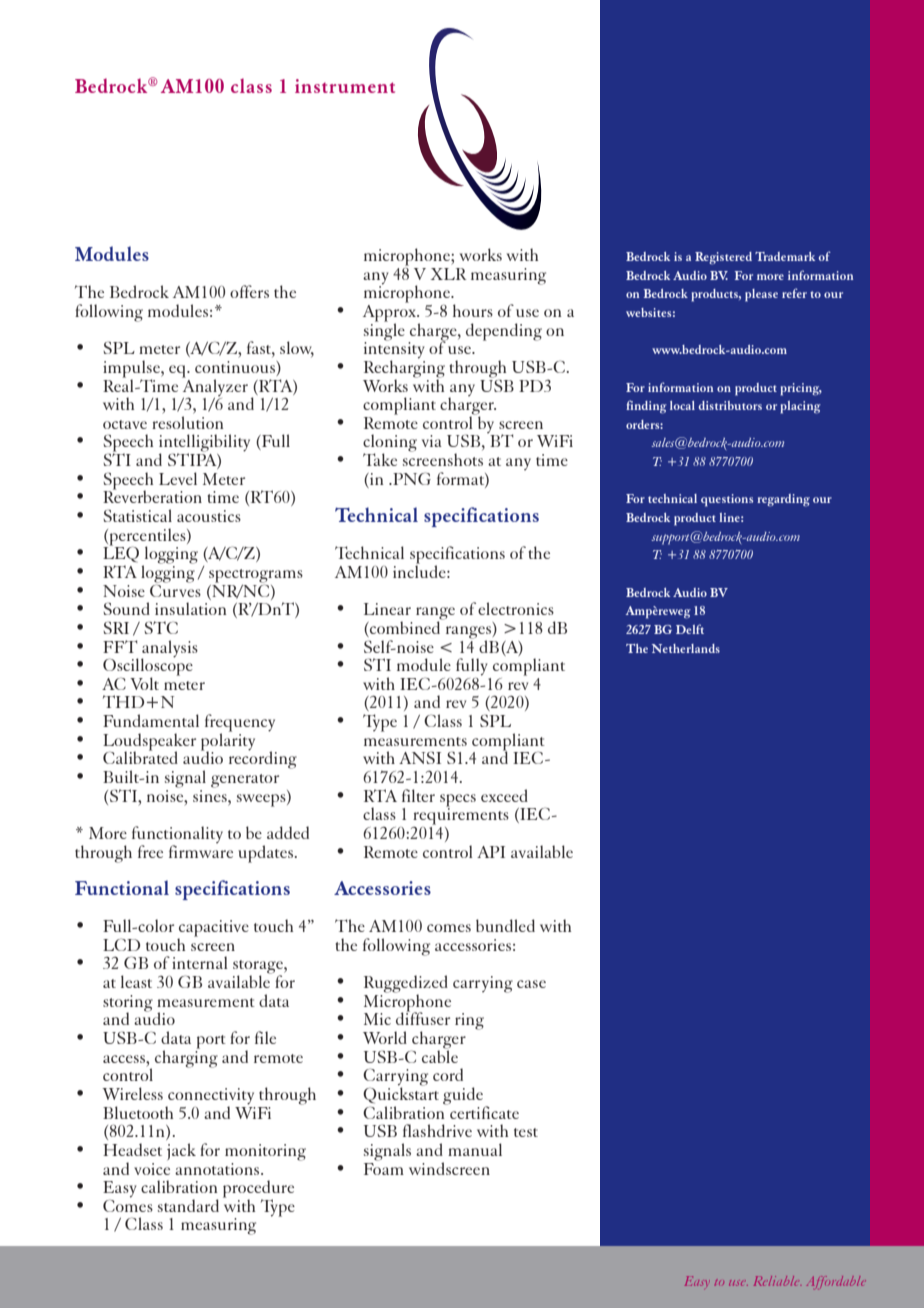 The height and width of the screenshot is (1308, 924). Describe the element at coordinates (686, 648) in the screenshot. I see `Netherlands` at that location.
